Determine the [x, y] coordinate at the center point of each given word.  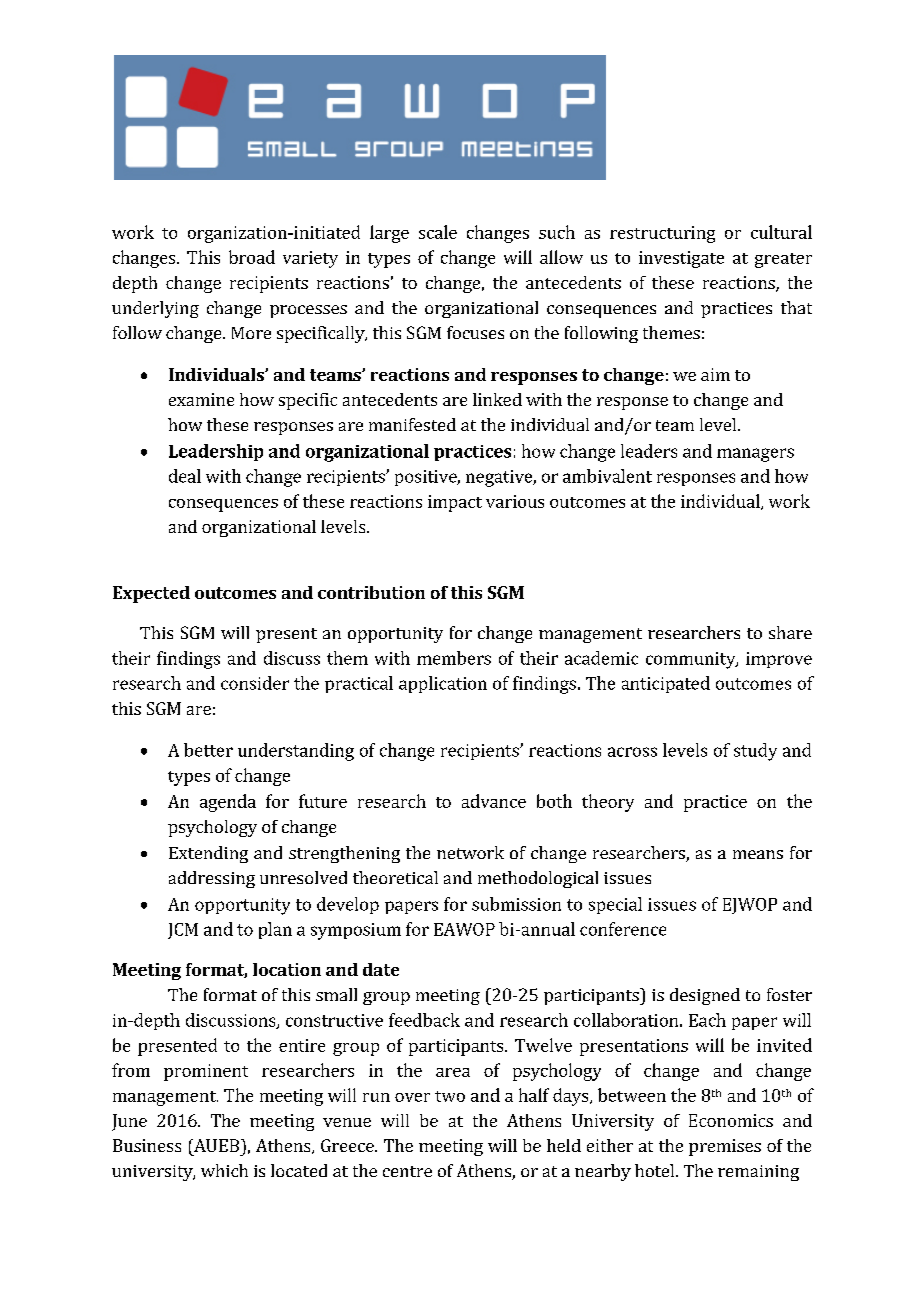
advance [494, 801]
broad [252, 257]
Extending [208, 854]
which [224, 1170]
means [758, 854]
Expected [151, 594]
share [790, 632]
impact [455, 503]
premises [725, 1147]
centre [407, 1171]
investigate [681, 259]
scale [438, 232]
